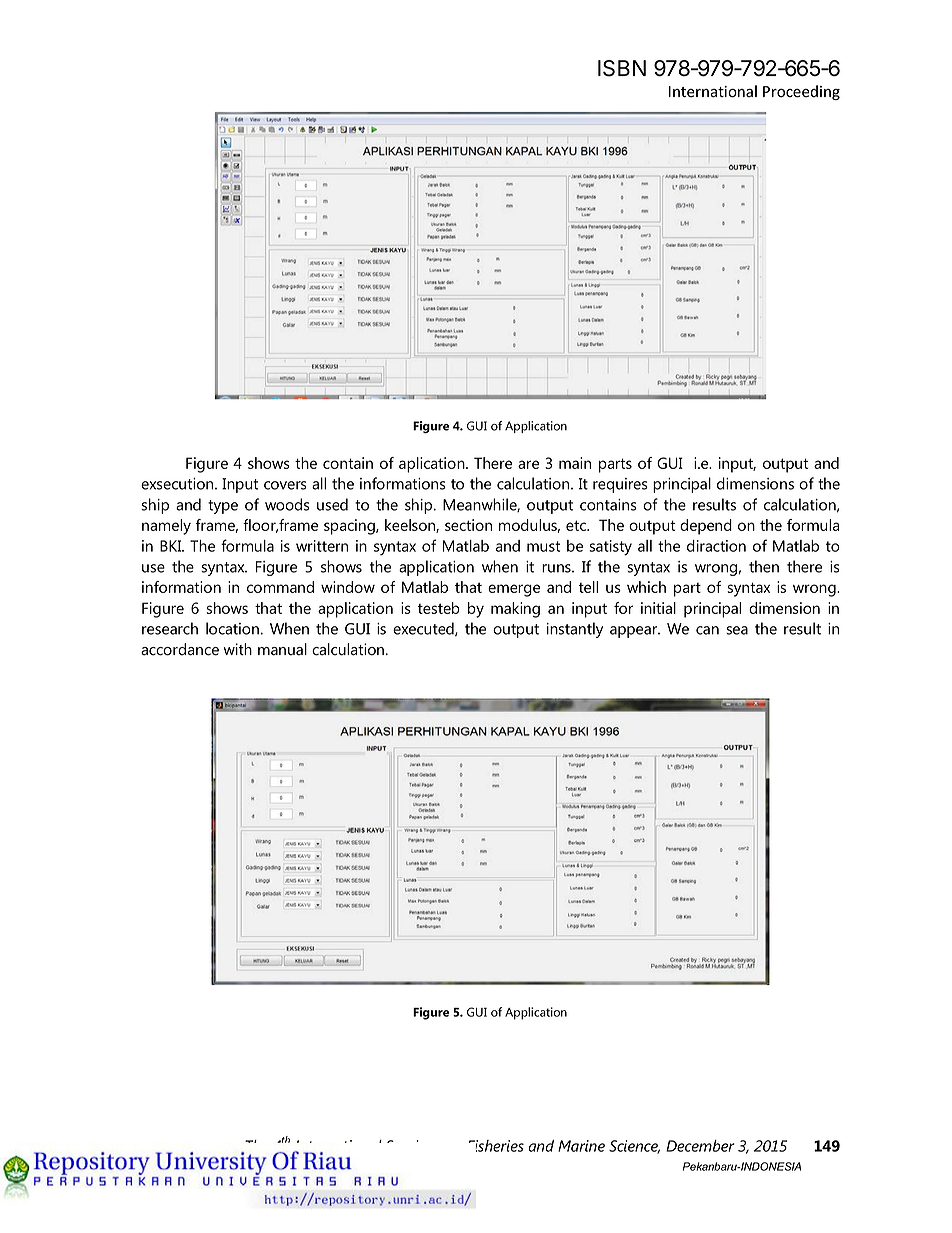  I want to click on covers, so click(285, 485).
